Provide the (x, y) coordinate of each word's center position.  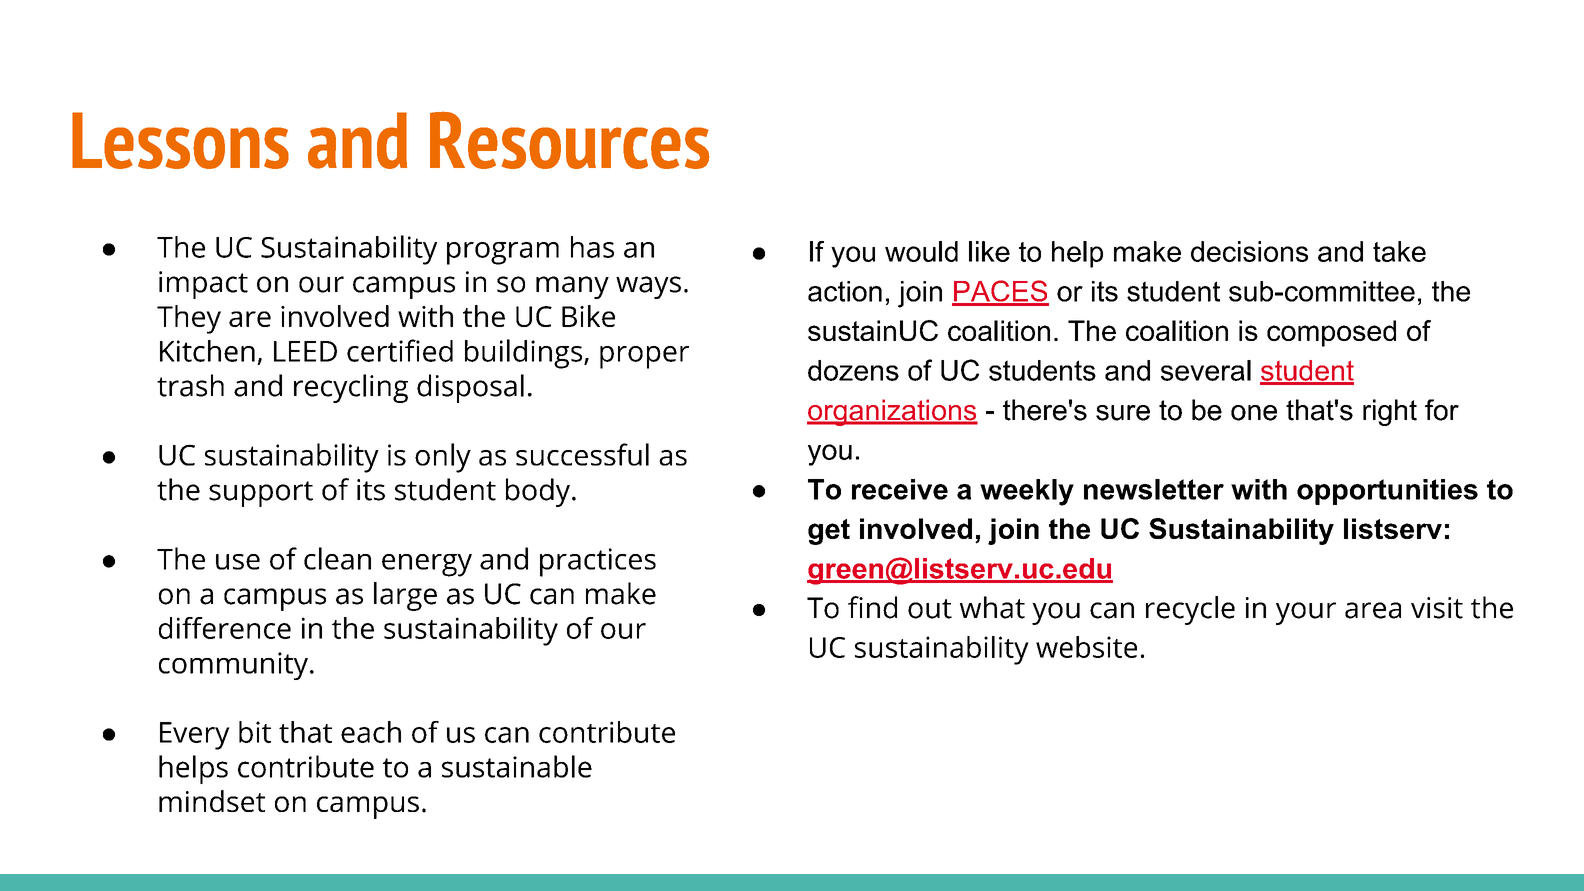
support (261, 494)
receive (900, 489)
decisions (1249, 251)
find (872, 607)
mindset (212, 801)
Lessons (180, 140)
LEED (305, 351)
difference (225, 628)
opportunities (1387, 492)
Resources (569, 140)
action (845, 291)
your (1306, 613)
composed (1331, 333)
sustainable (517, 766)
